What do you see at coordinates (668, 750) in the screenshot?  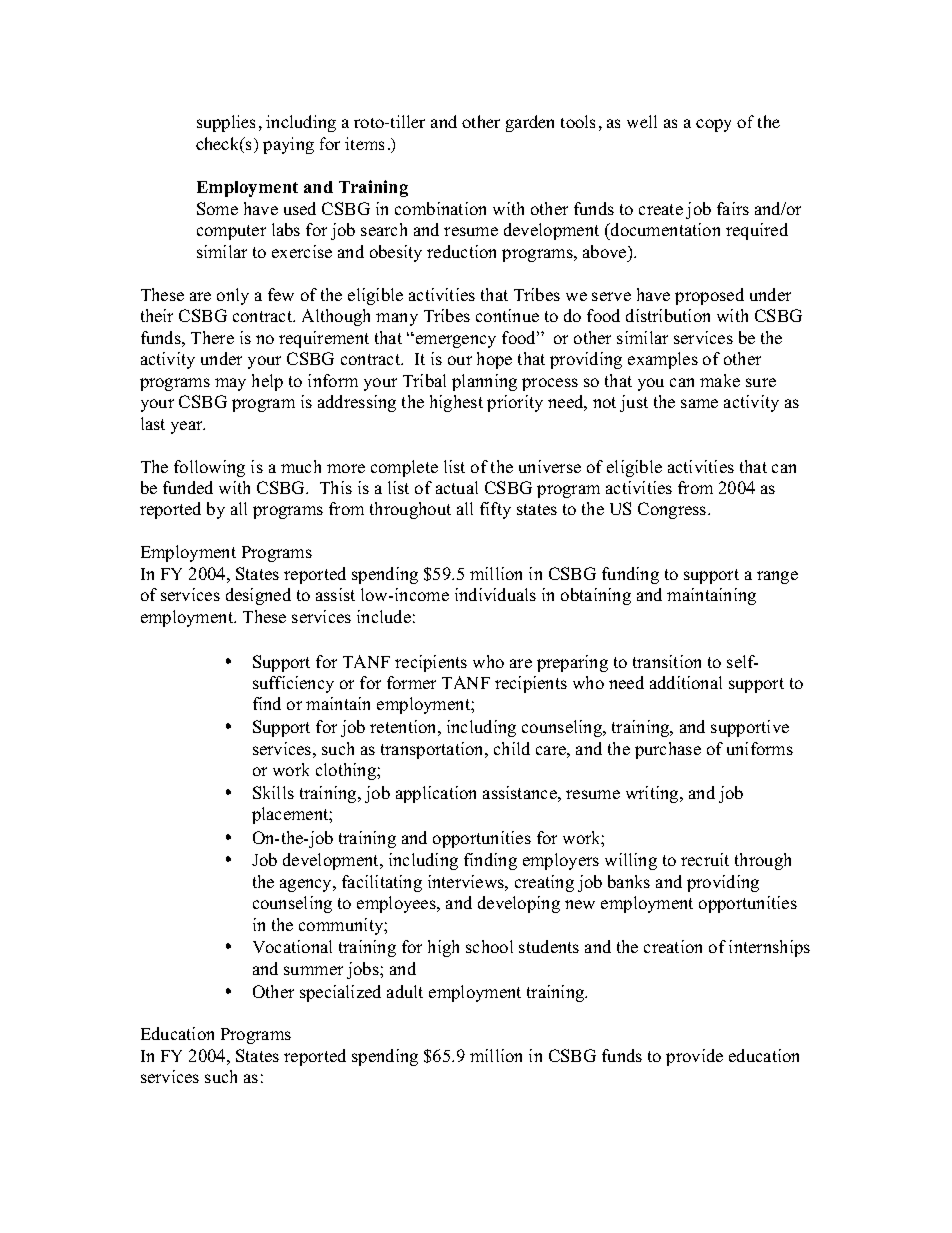 I see `purchase` at bounding box center [668, 750].
